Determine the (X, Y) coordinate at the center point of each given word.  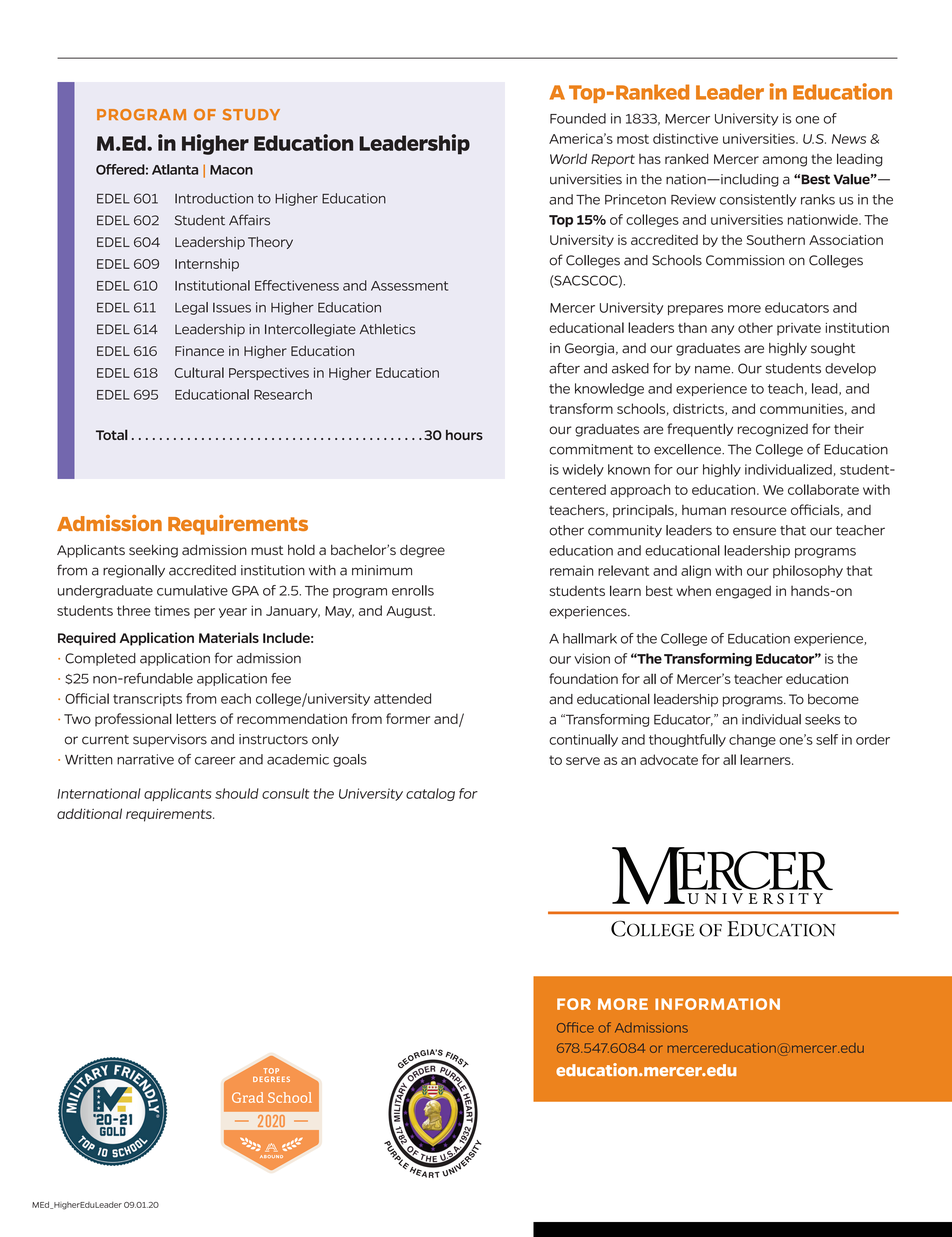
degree (422, 551)
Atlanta (175, 169)
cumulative (192, 590)
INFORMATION (717, 1004)
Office (575, 1027)
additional (89, 813)
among (784, 161)
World (568, 158)
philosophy (808, 571)
